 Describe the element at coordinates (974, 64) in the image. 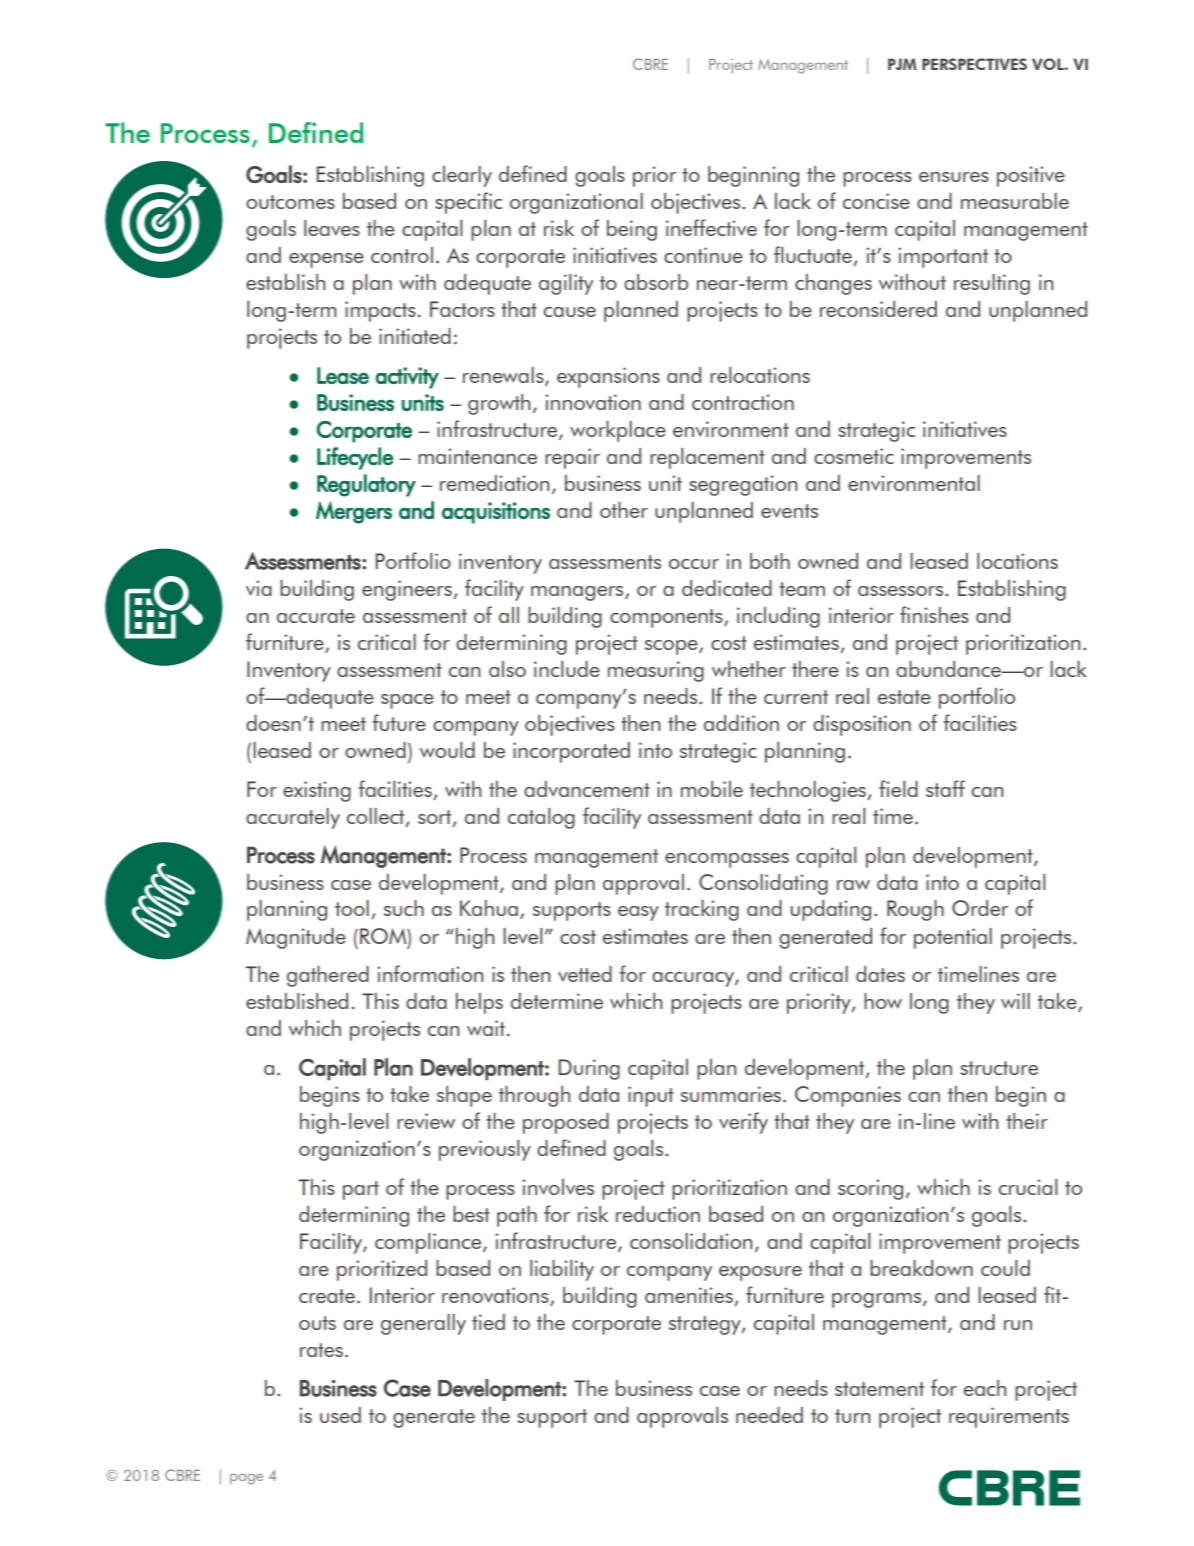

I see `PERSPECTIVES` at that location.
